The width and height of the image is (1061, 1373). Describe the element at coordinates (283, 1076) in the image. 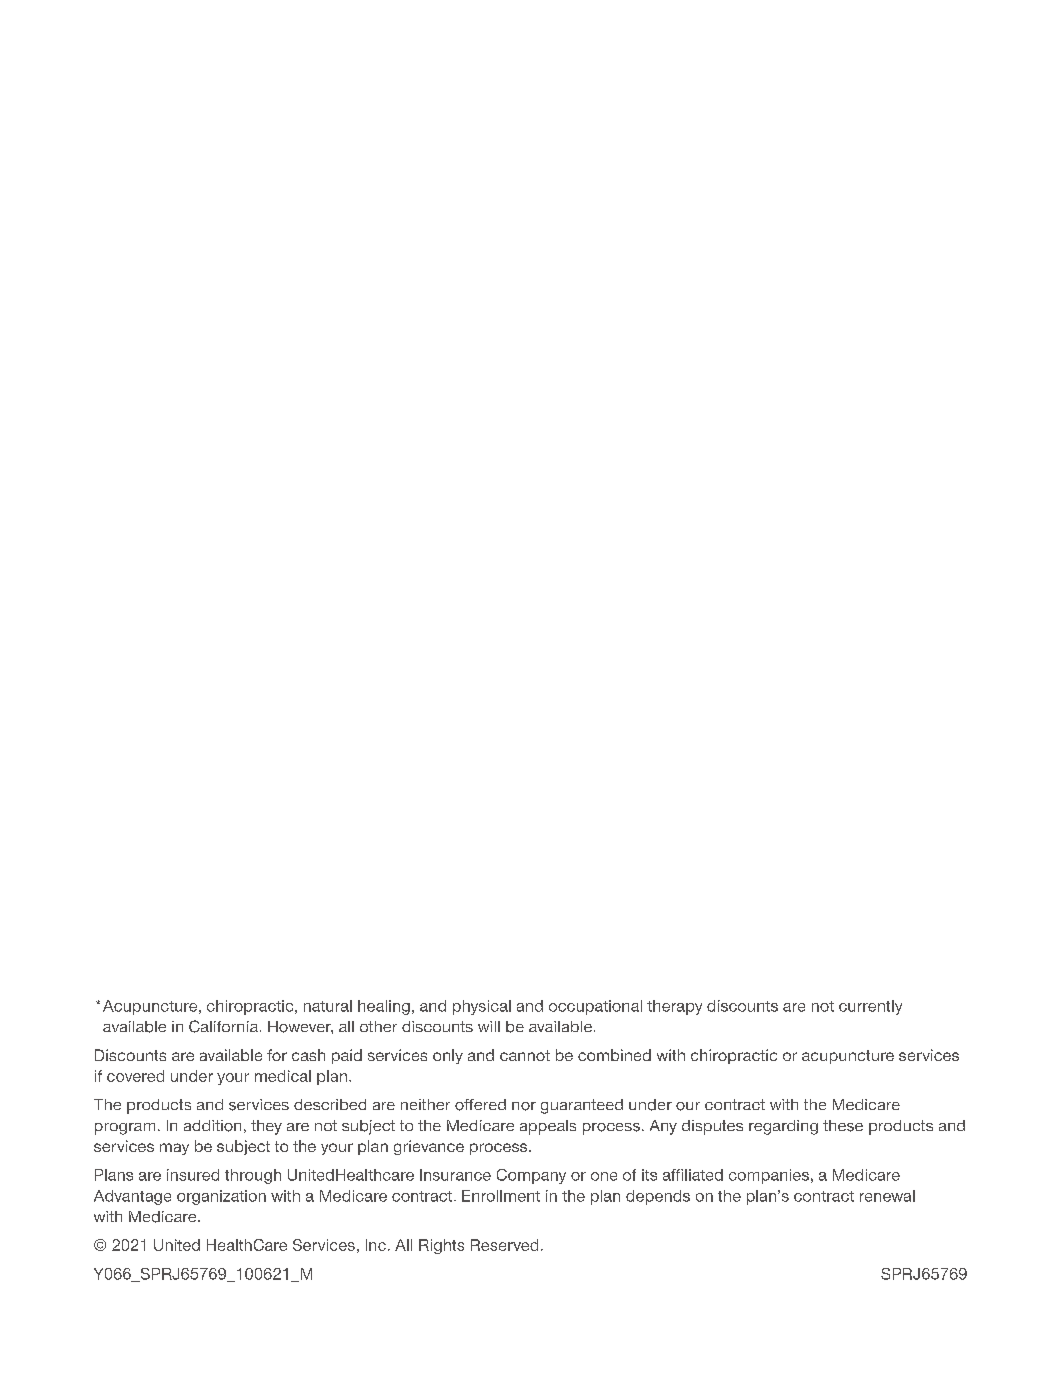

I see `medical` at that location.
